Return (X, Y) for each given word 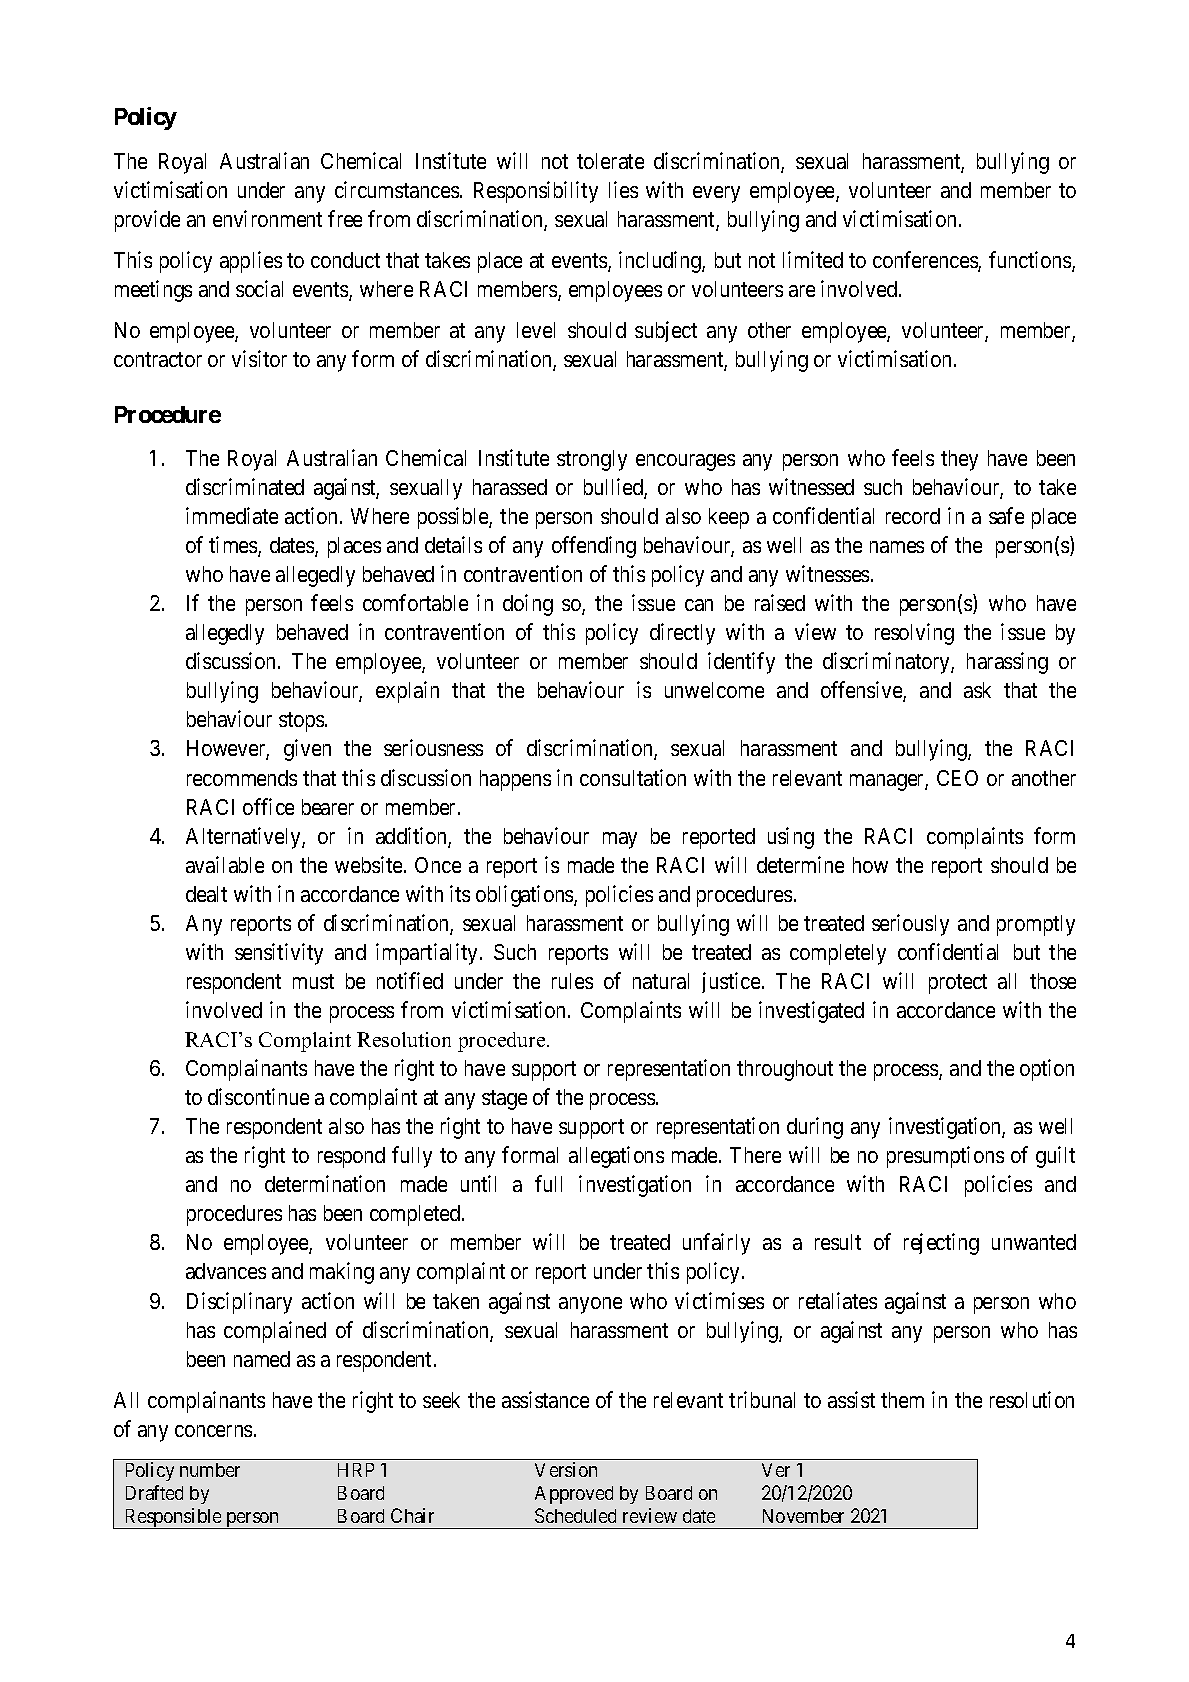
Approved (574, 1495)
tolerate (610, 161)
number (210, 1470)
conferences (926, 261)
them (902, 1400)
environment (267, 218)
